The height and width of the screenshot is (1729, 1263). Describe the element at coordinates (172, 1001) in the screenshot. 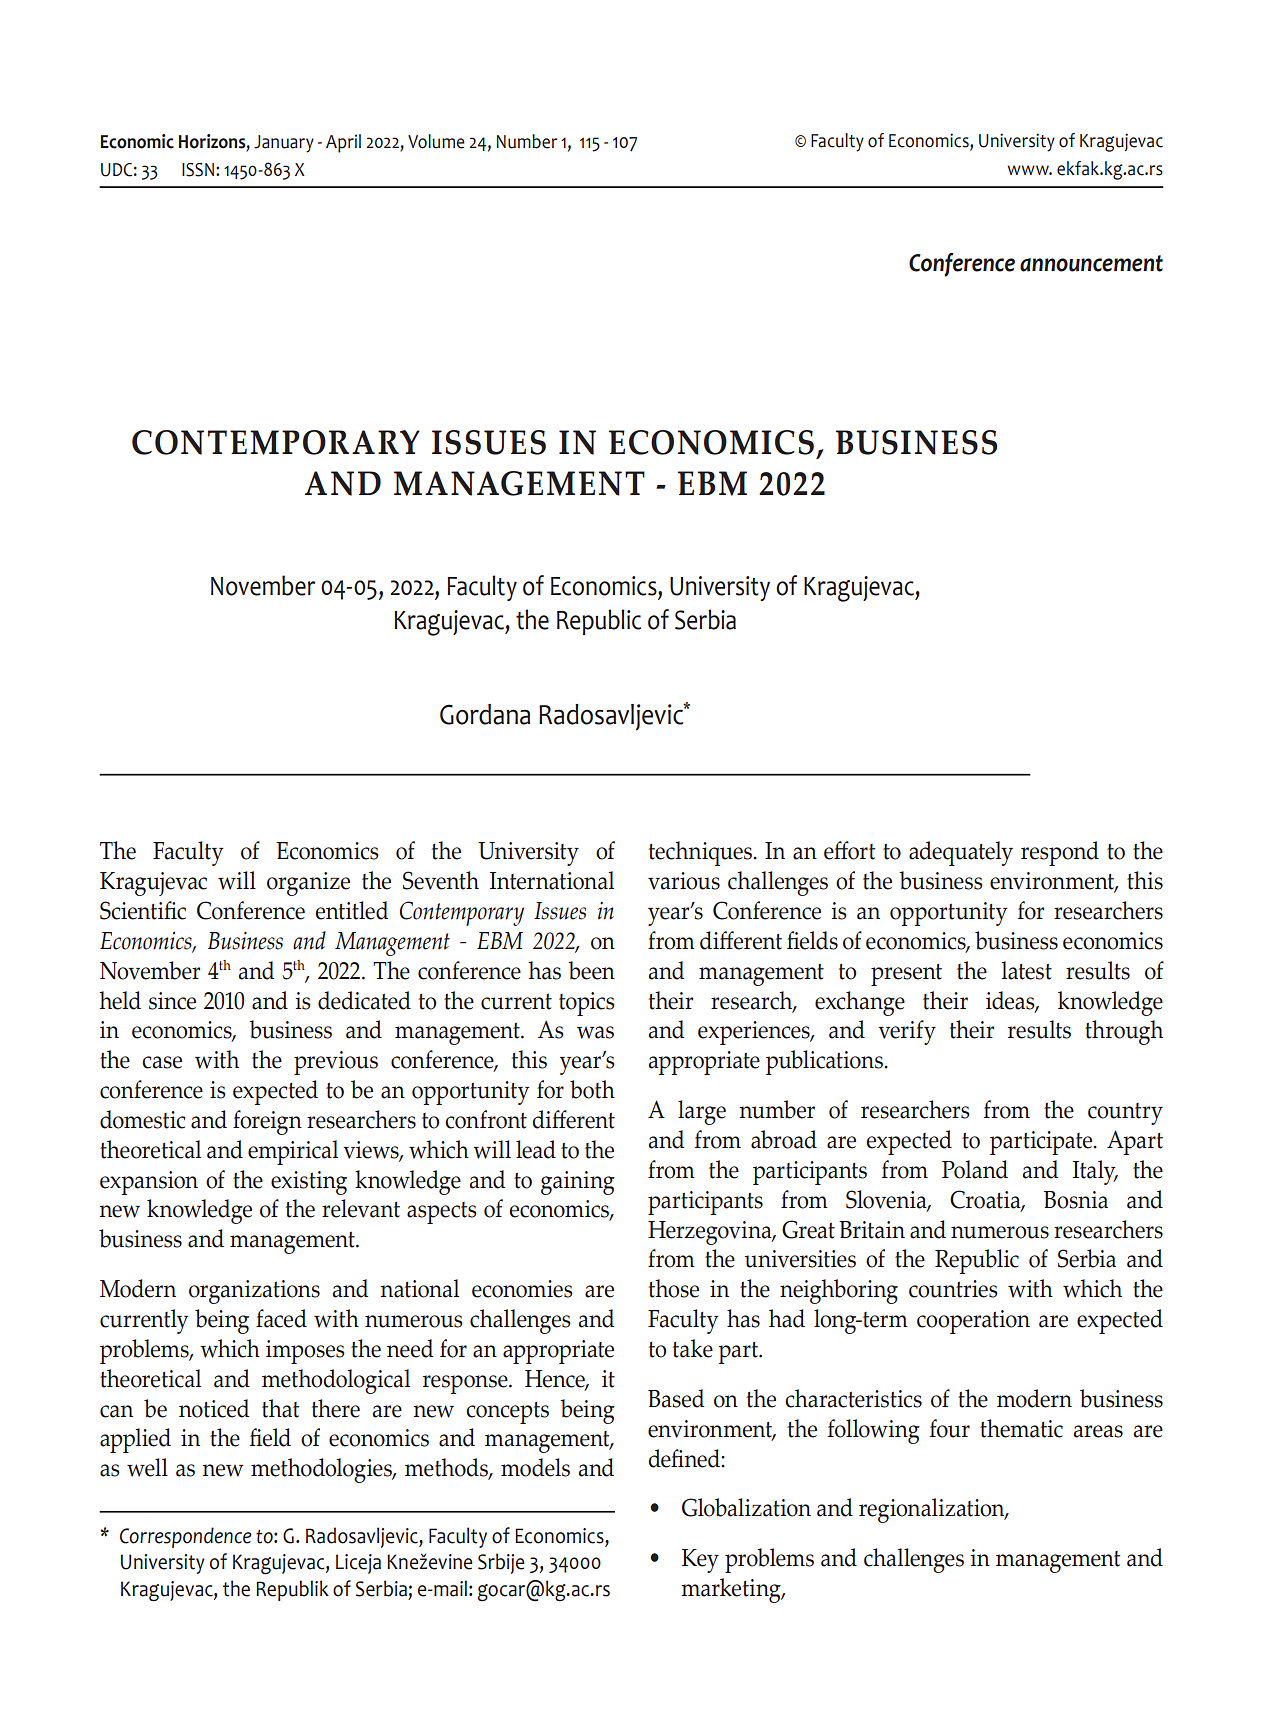

I see `since` at that location.
